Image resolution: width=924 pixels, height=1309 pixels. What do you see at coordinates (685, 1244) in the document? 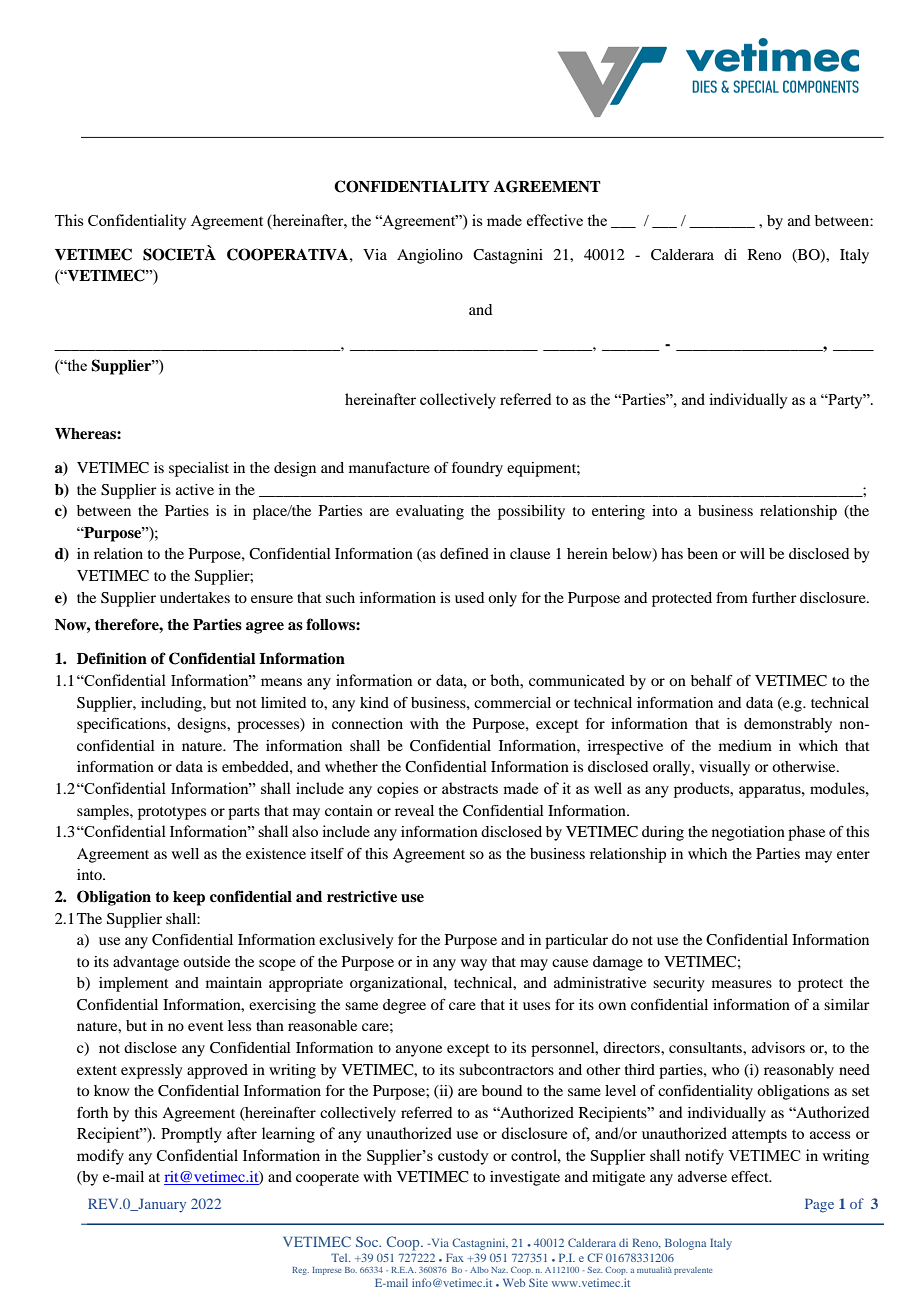
I see `Bologna` at bounding box center [685, 1244].
